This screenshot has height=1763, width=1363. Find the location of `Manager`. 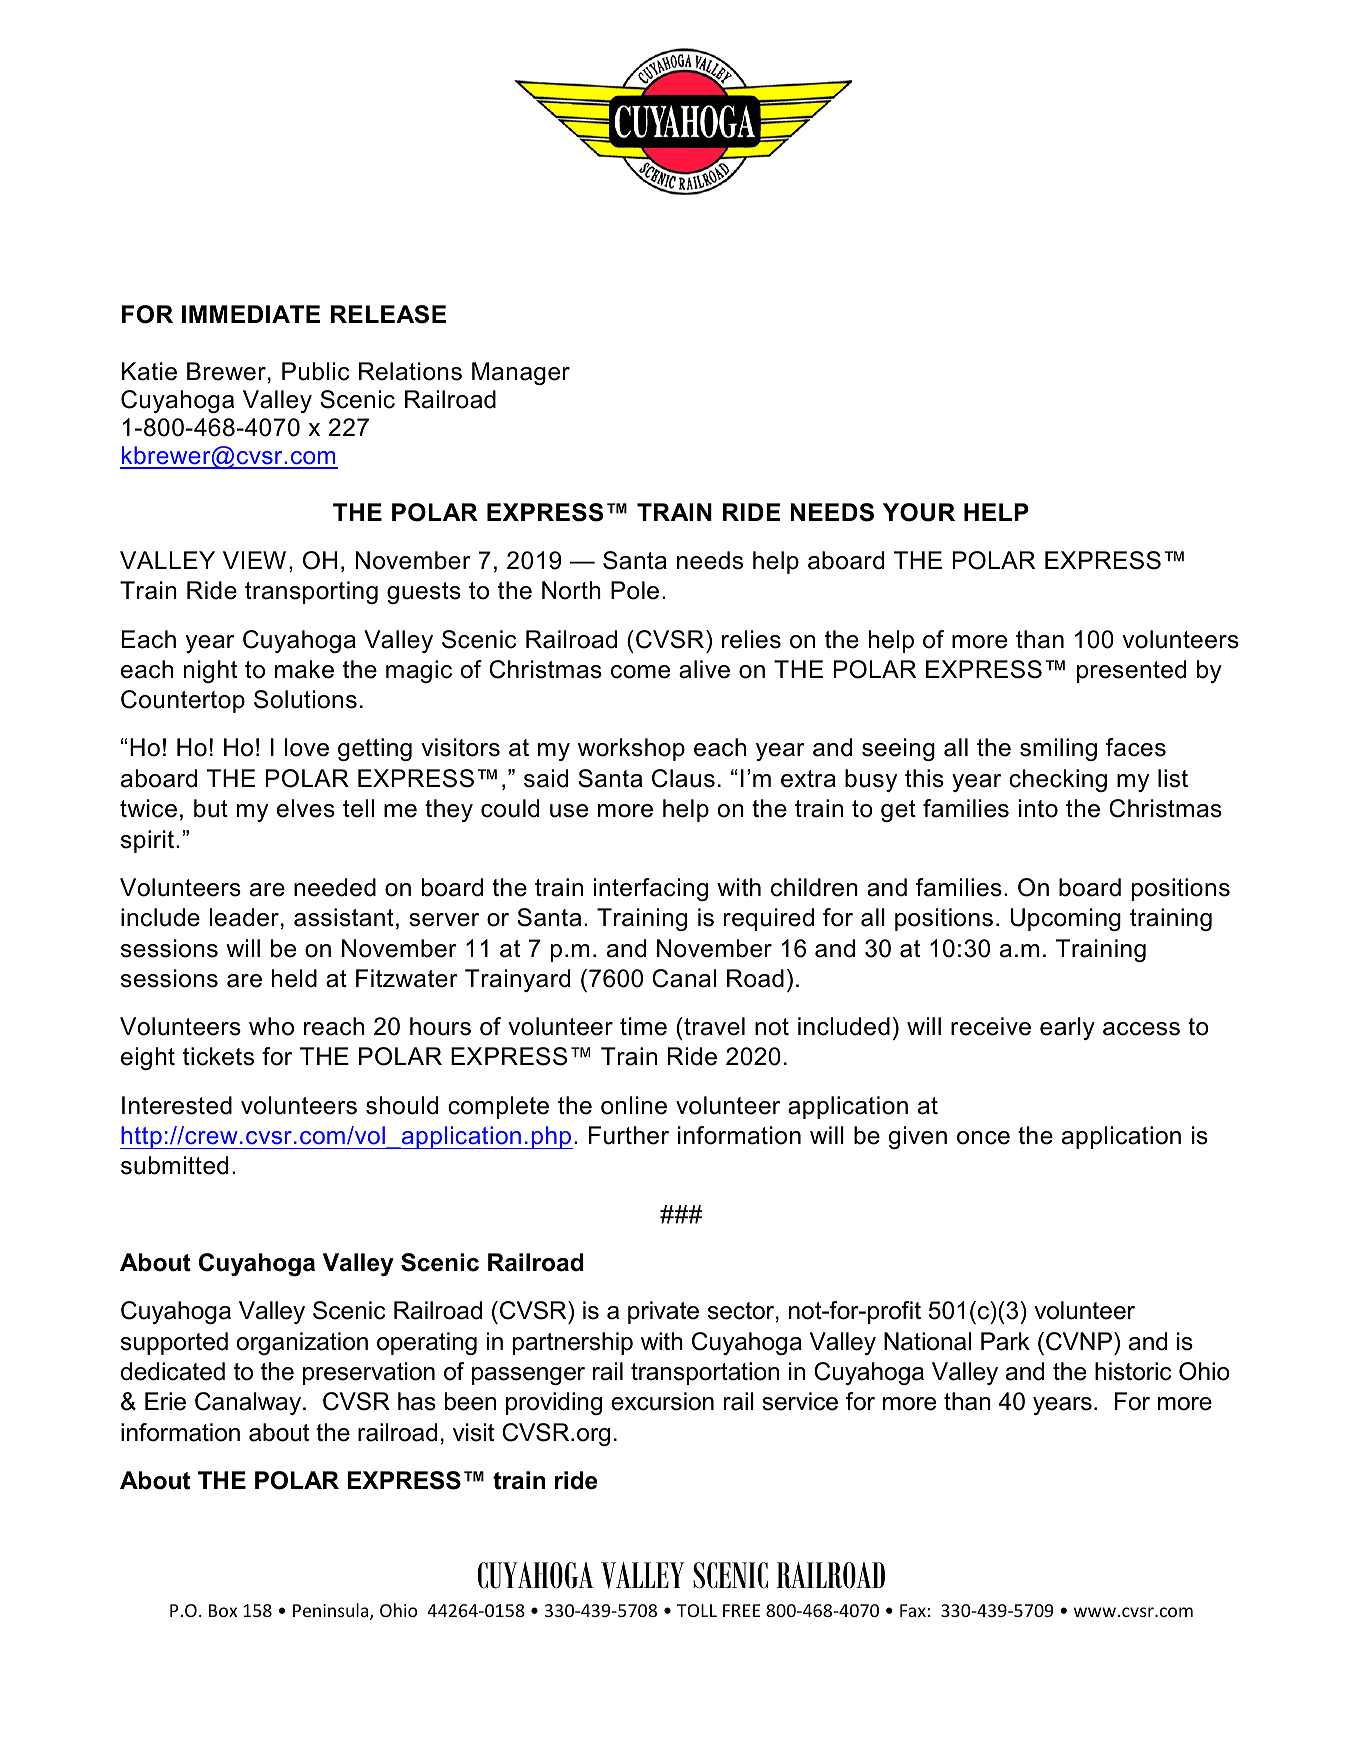

Manager is located at coordinates (521, 373).
